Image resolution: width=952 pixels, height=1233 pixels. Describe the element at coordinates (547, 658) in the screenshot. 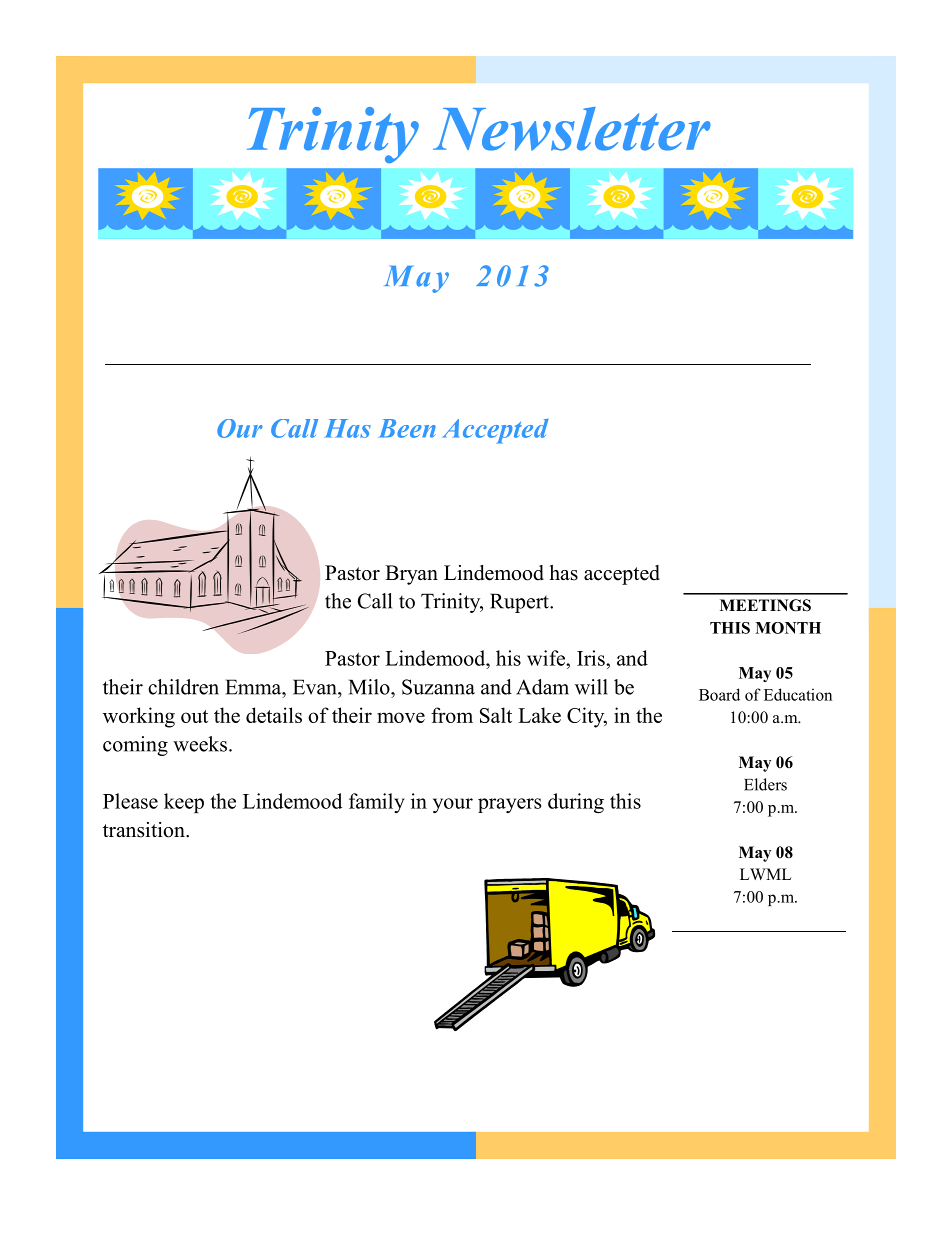

I see `wife` at that location.
